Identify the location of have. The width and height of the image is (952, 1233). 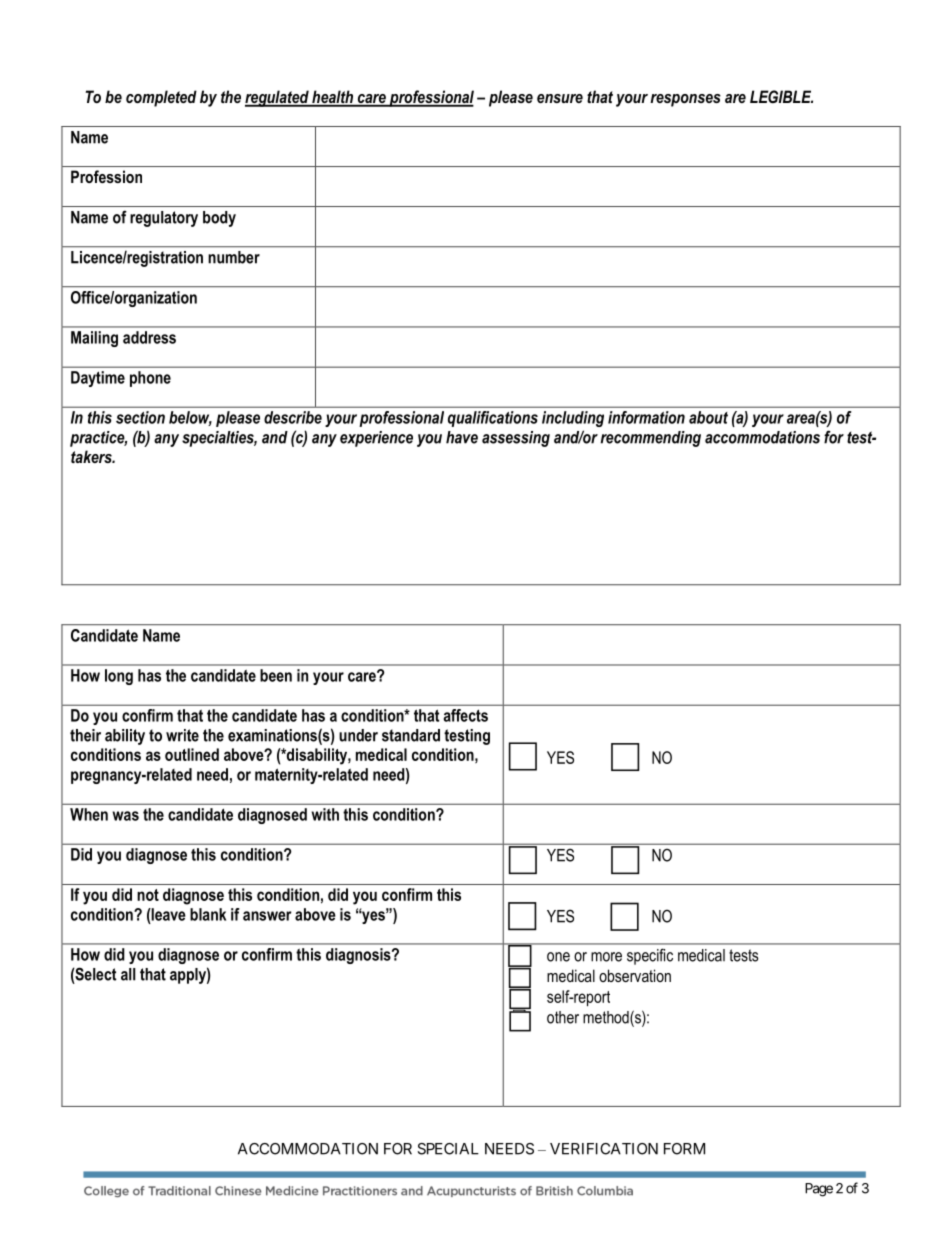
(462, 437).
